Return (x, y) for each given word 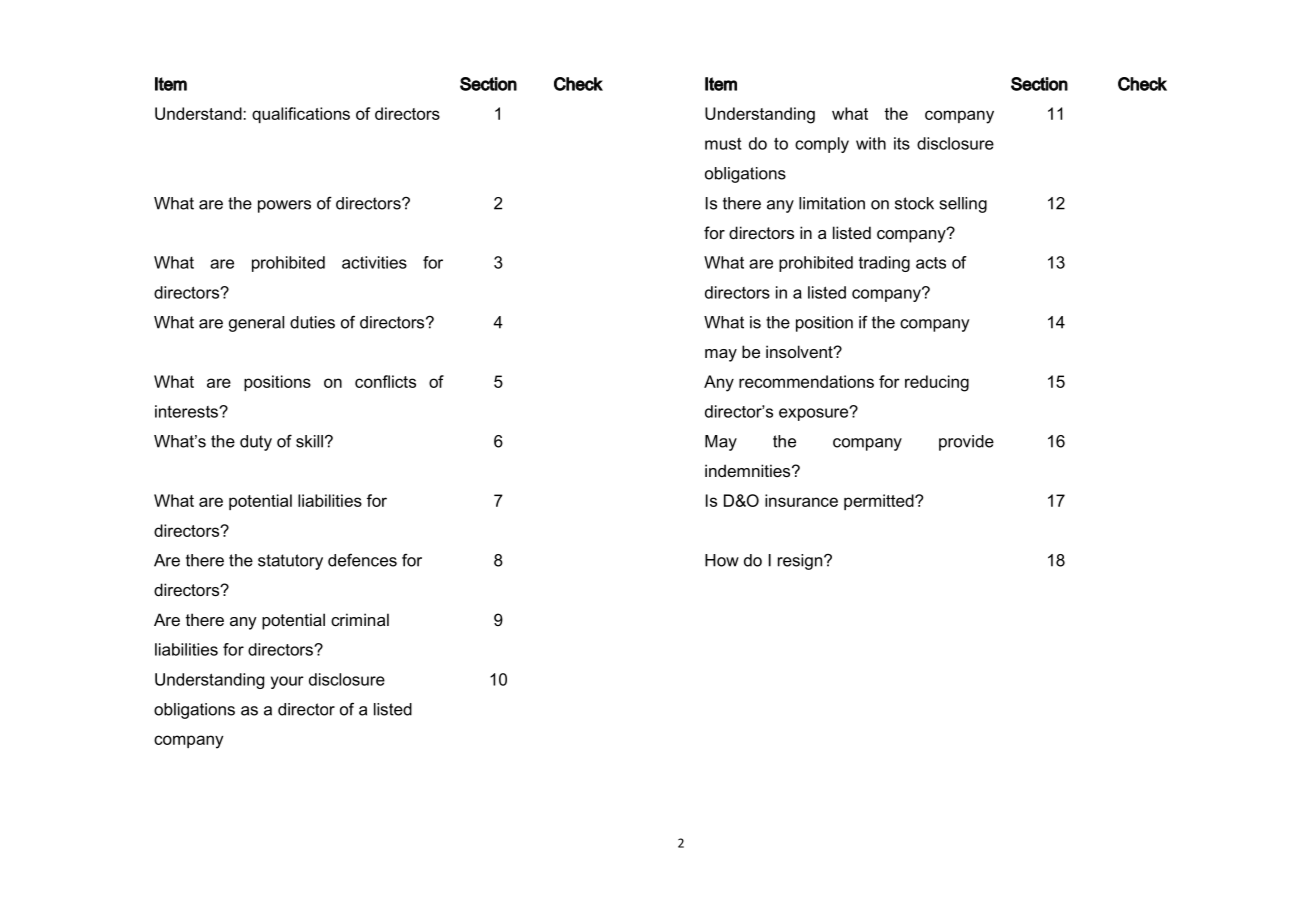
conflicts (385, 381)
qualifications (301, 115)
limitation (832, 203)
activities (374, 262)
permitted (880, 502)
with (871, 143)
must (723, 143)
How (722, 560)
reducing (937, 383)
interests (187, 411)
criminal (360, 619)
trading (884, 264)
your (287, 682)
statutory (290, 562)
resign (801, 562)
